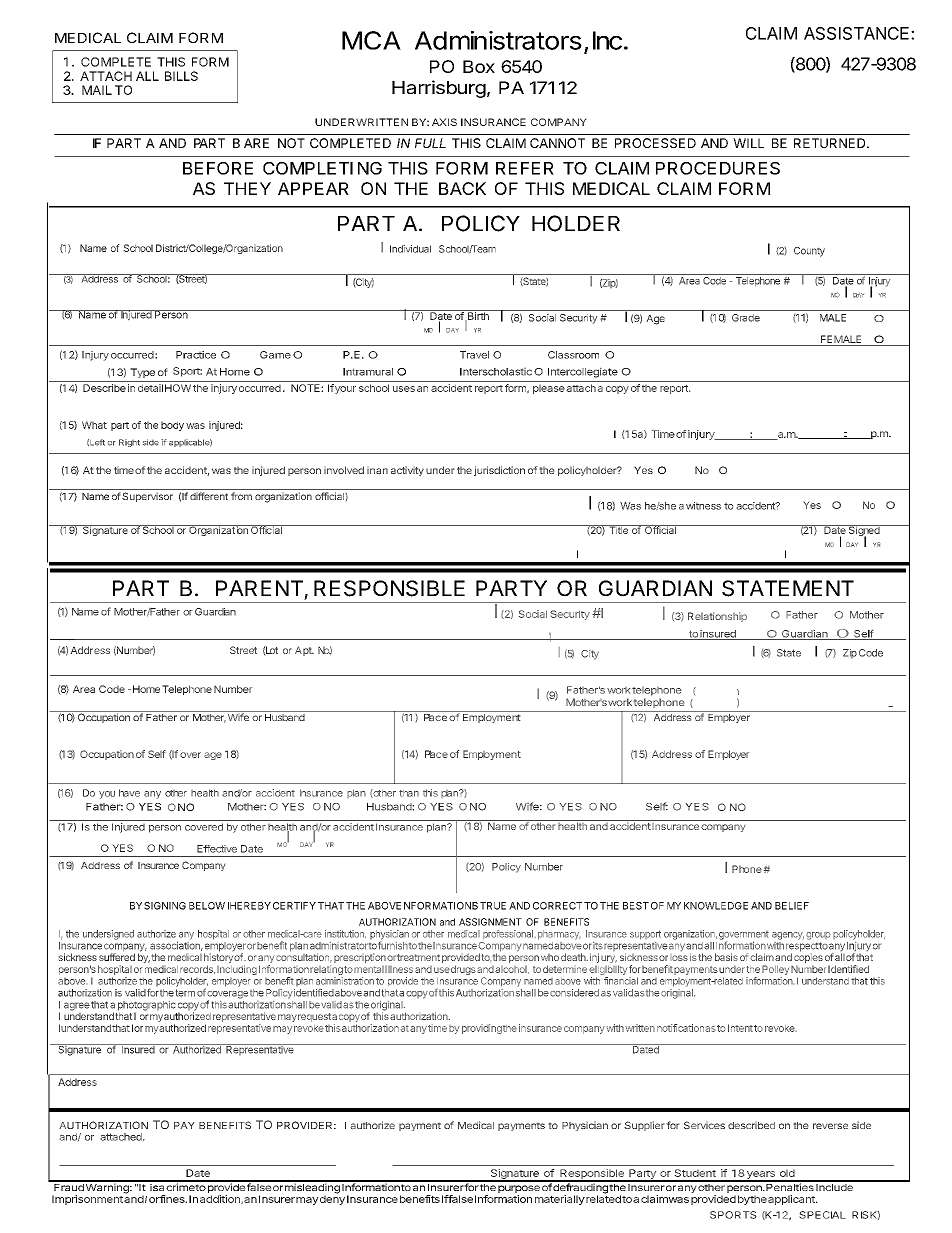 The width and height of the screenshot is (952, 1233). What do you see at coordinates (462, 970) in the screenshot?
I see `drugs` at bounding box center [462, 970].
